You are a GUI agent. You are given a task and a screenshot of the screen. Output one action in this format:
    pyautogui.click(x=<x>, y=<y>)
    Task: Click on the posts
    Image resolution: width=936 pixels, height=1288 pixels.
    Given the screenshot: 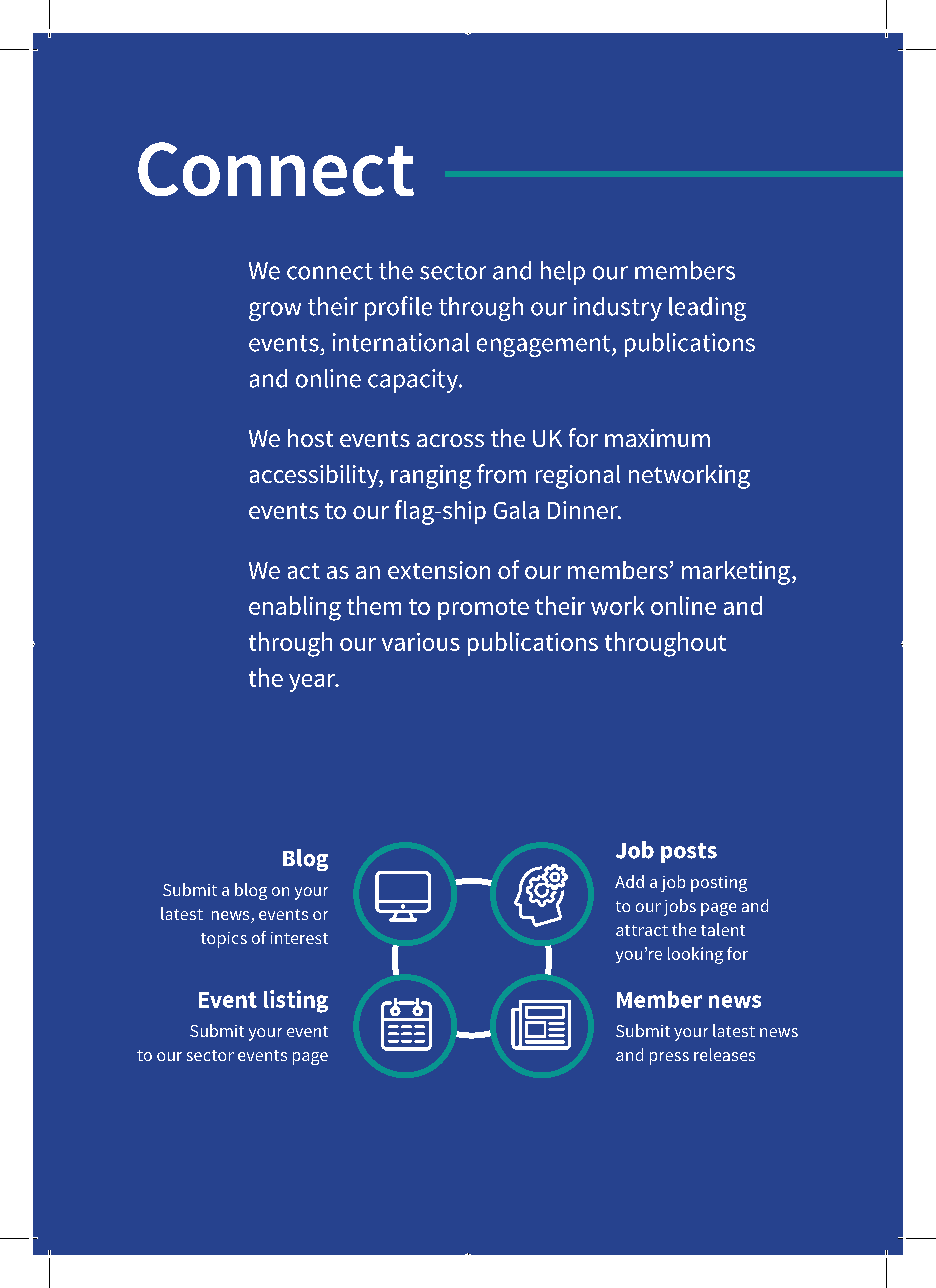 What is the action you would take?
    pyautogui.click(x=689, y=853)
